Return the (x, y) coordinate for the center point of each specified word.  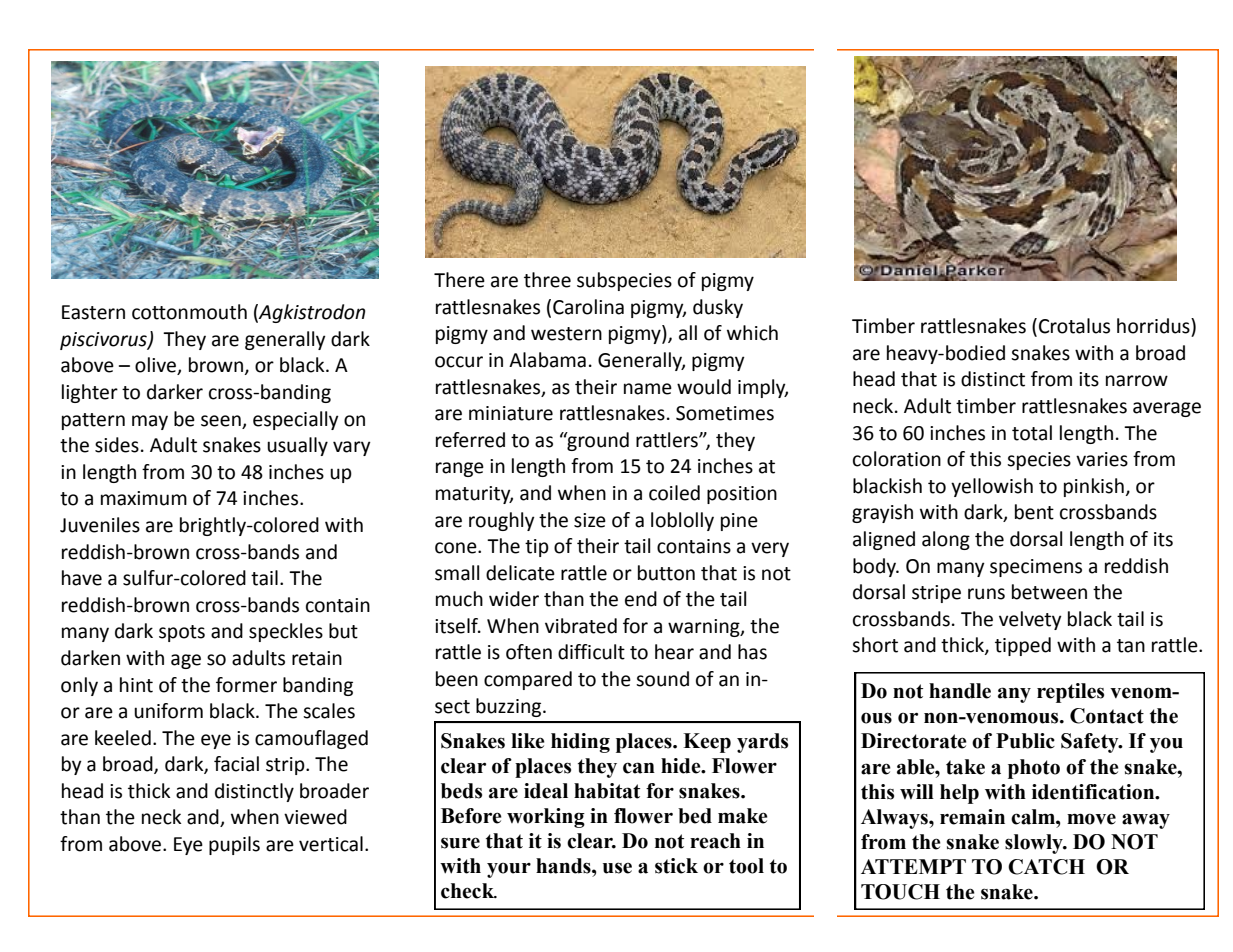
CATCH (1046, 867)
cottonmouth (189, 312)
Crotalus (1074, 326)
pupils (234, 845)
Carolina (588, 307)
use (617, 868)
